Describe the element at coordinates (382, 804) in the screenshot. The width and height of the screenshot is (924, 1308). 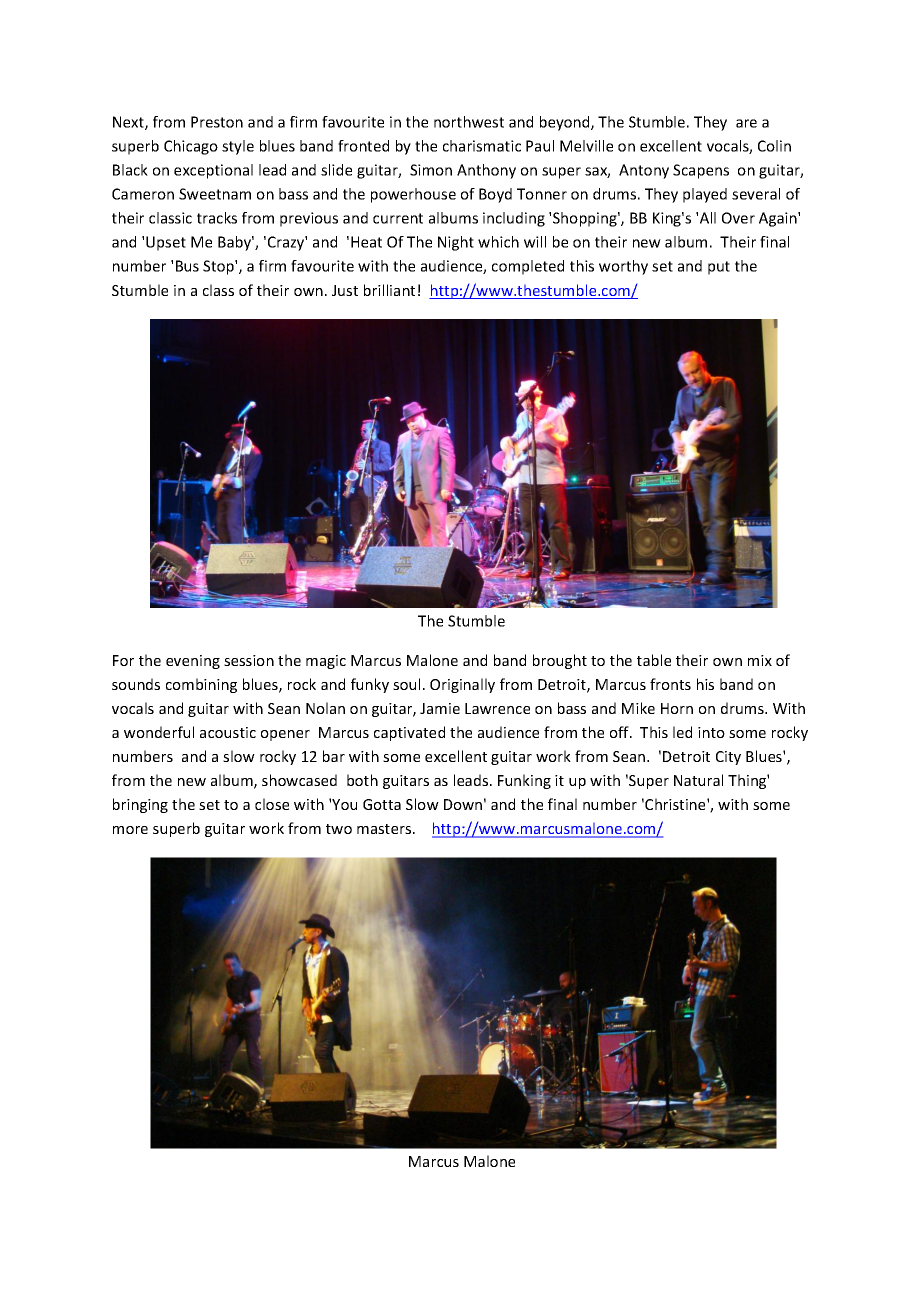
I see `Gotta` at that location.
